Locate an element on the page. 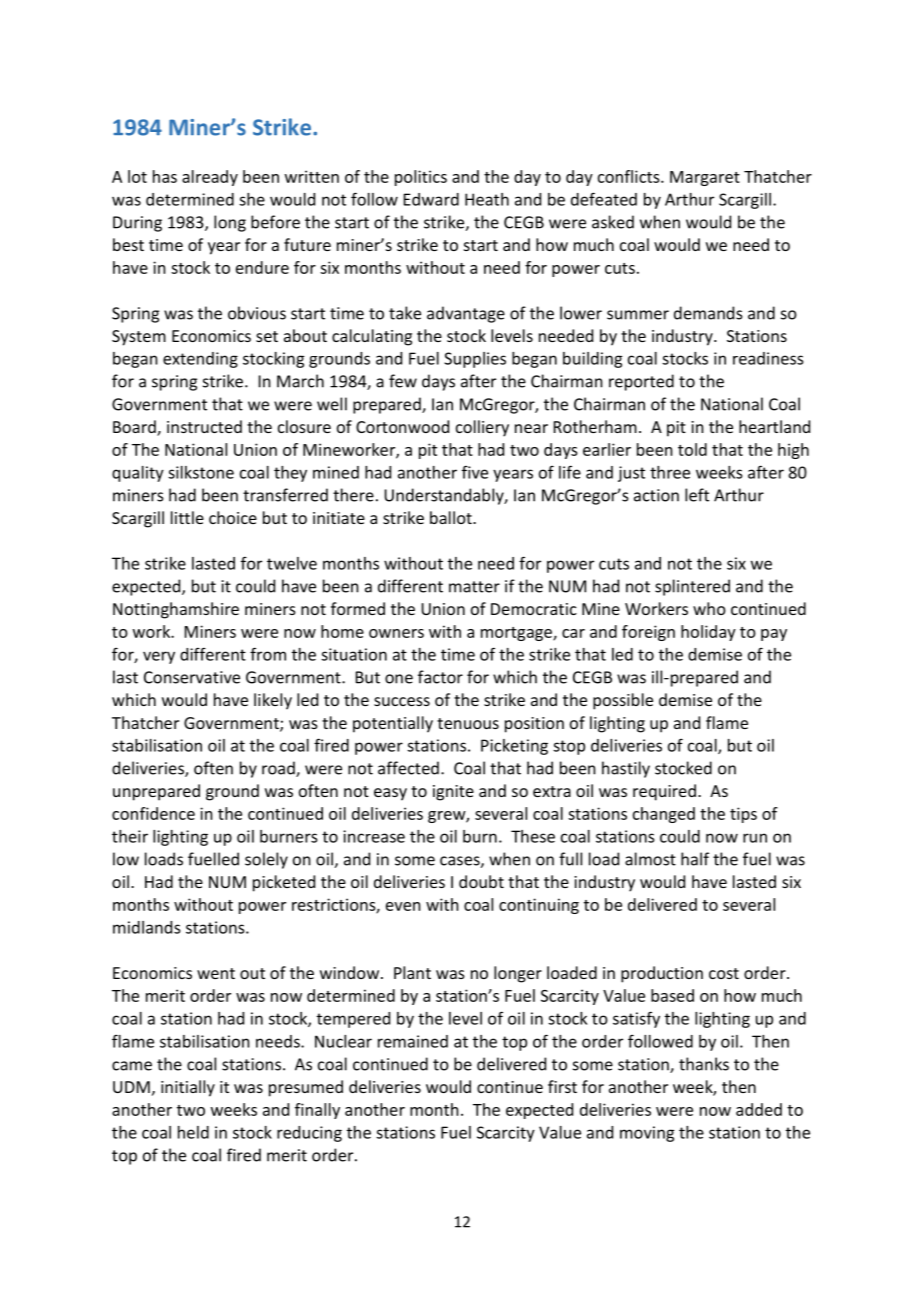 The image size is (924, 1308). left is located at coordinates (697, 495).
